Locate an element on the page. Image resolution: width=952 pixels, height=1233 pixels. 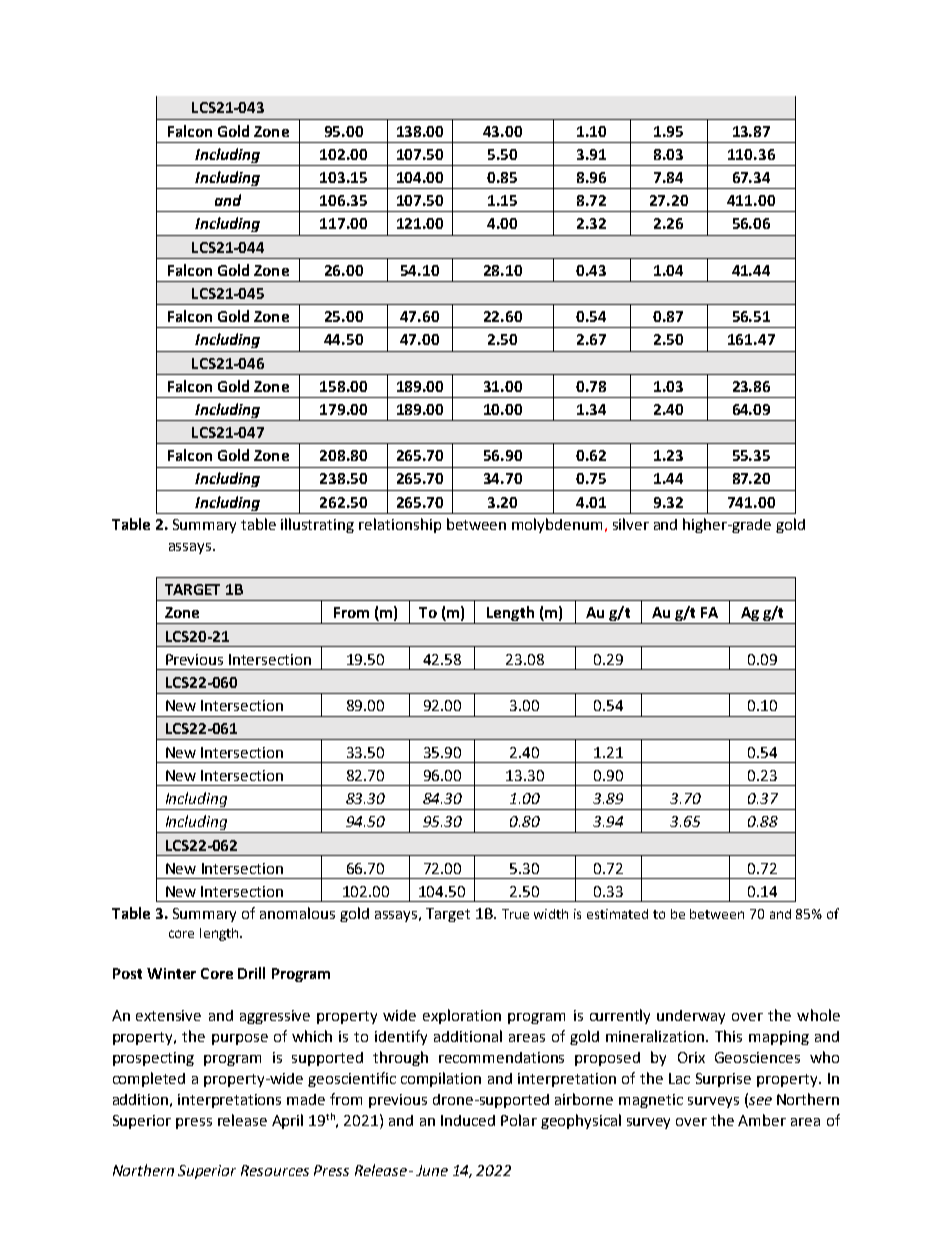
underway is located at coordinates (691, 1017).
